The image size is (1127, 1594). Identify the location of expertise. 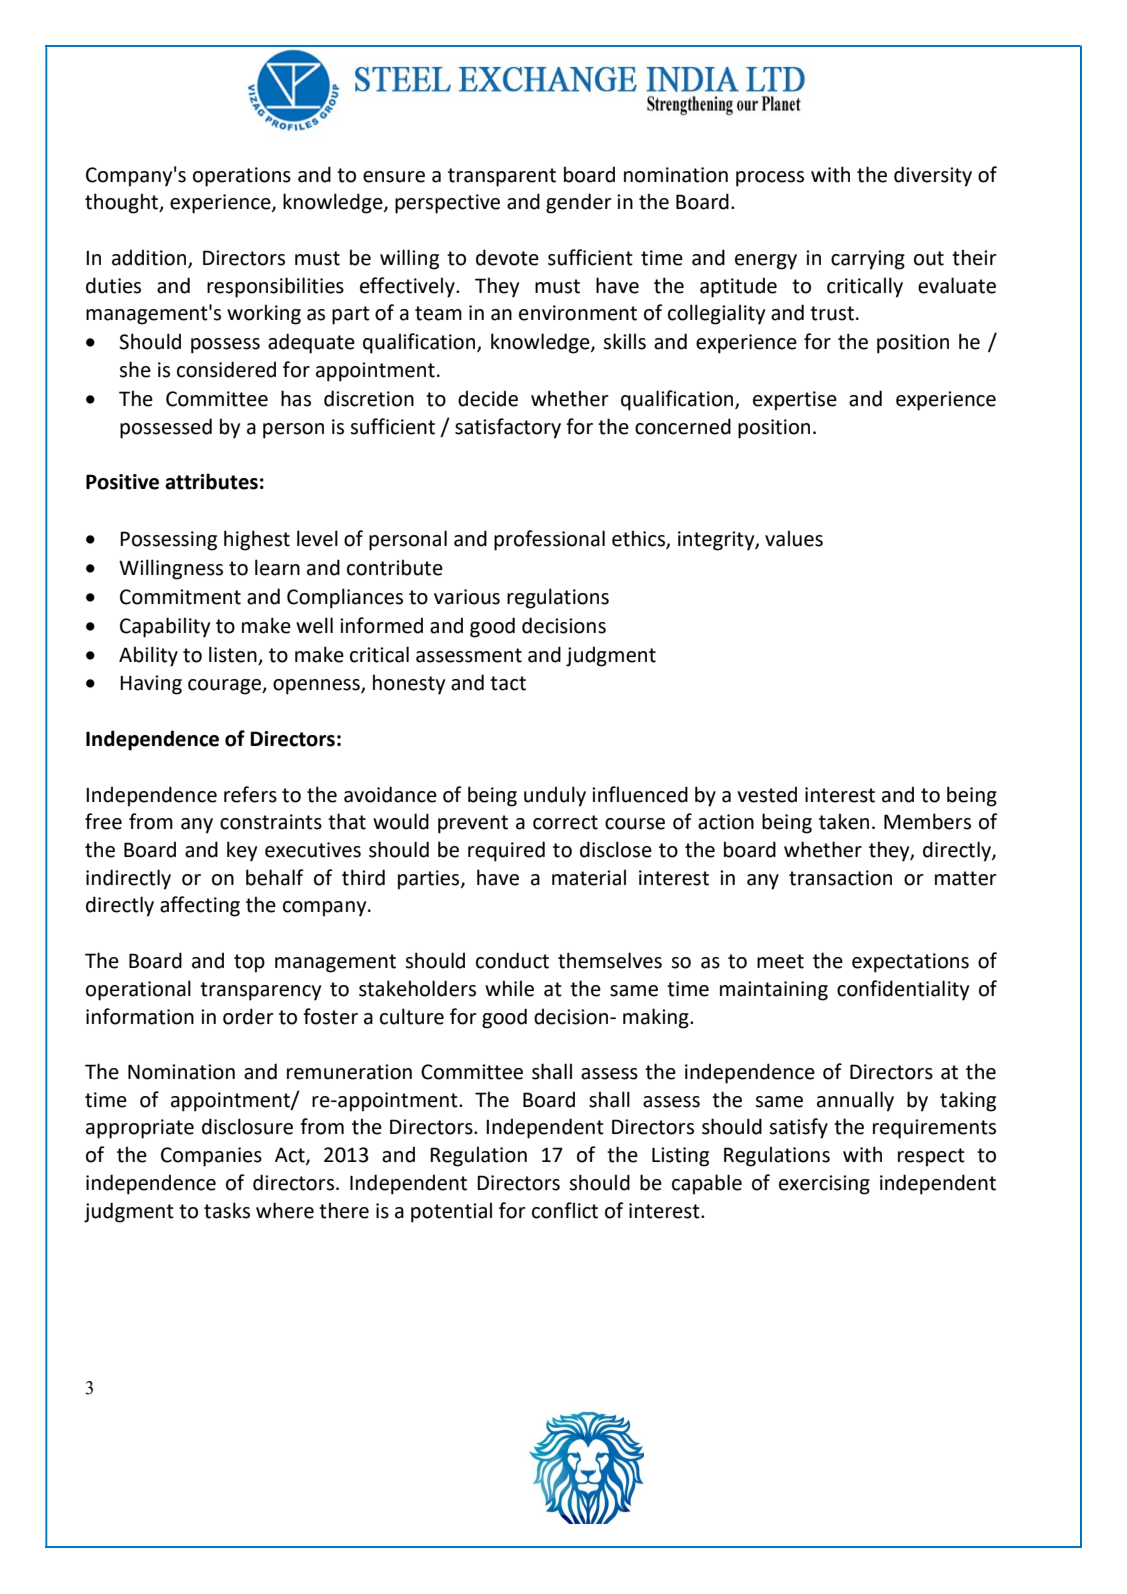
(795, 401).
